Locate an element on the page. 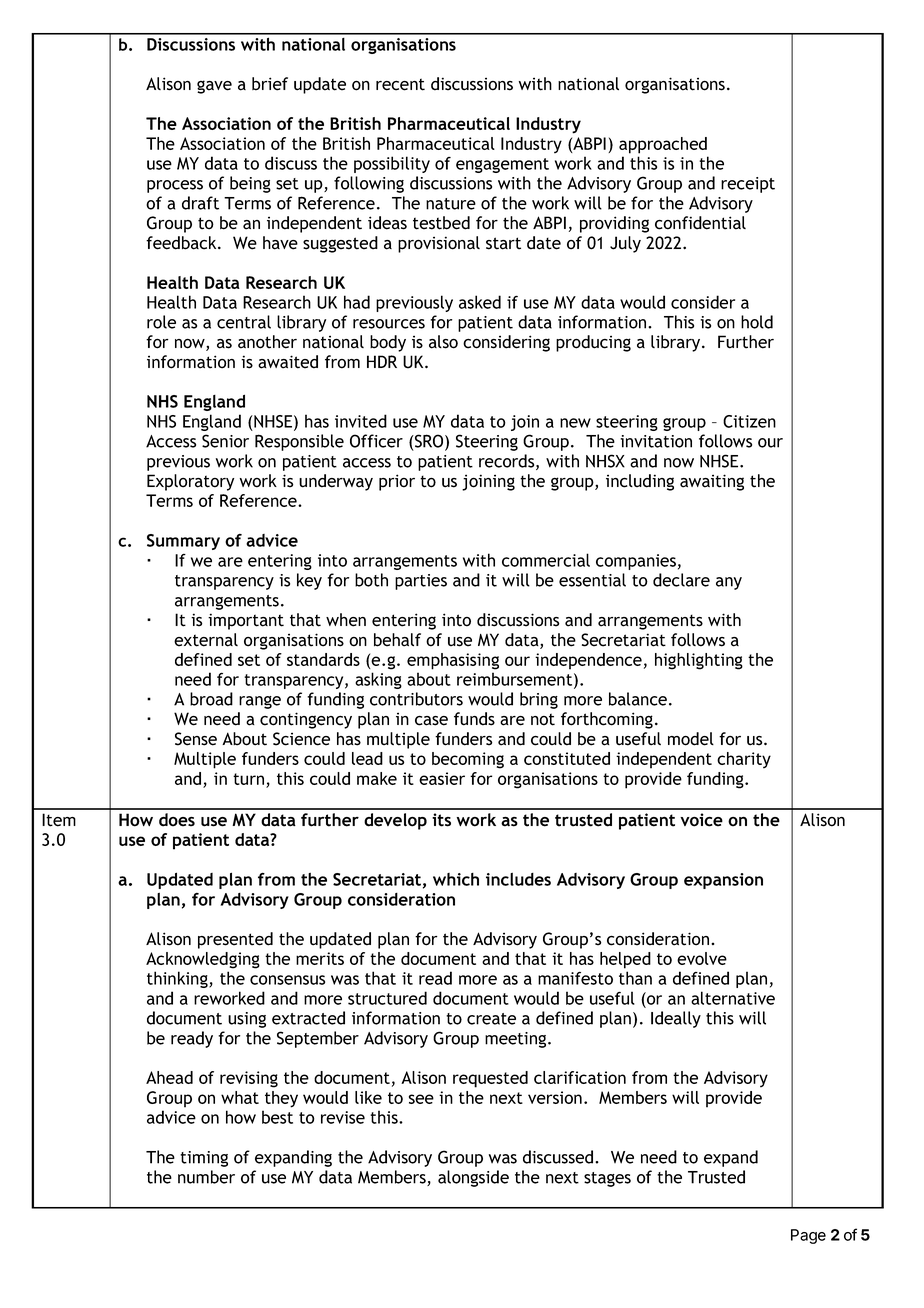 The width and height of the page is (924, 1308). evolve is located at coordinates (702, 958).
